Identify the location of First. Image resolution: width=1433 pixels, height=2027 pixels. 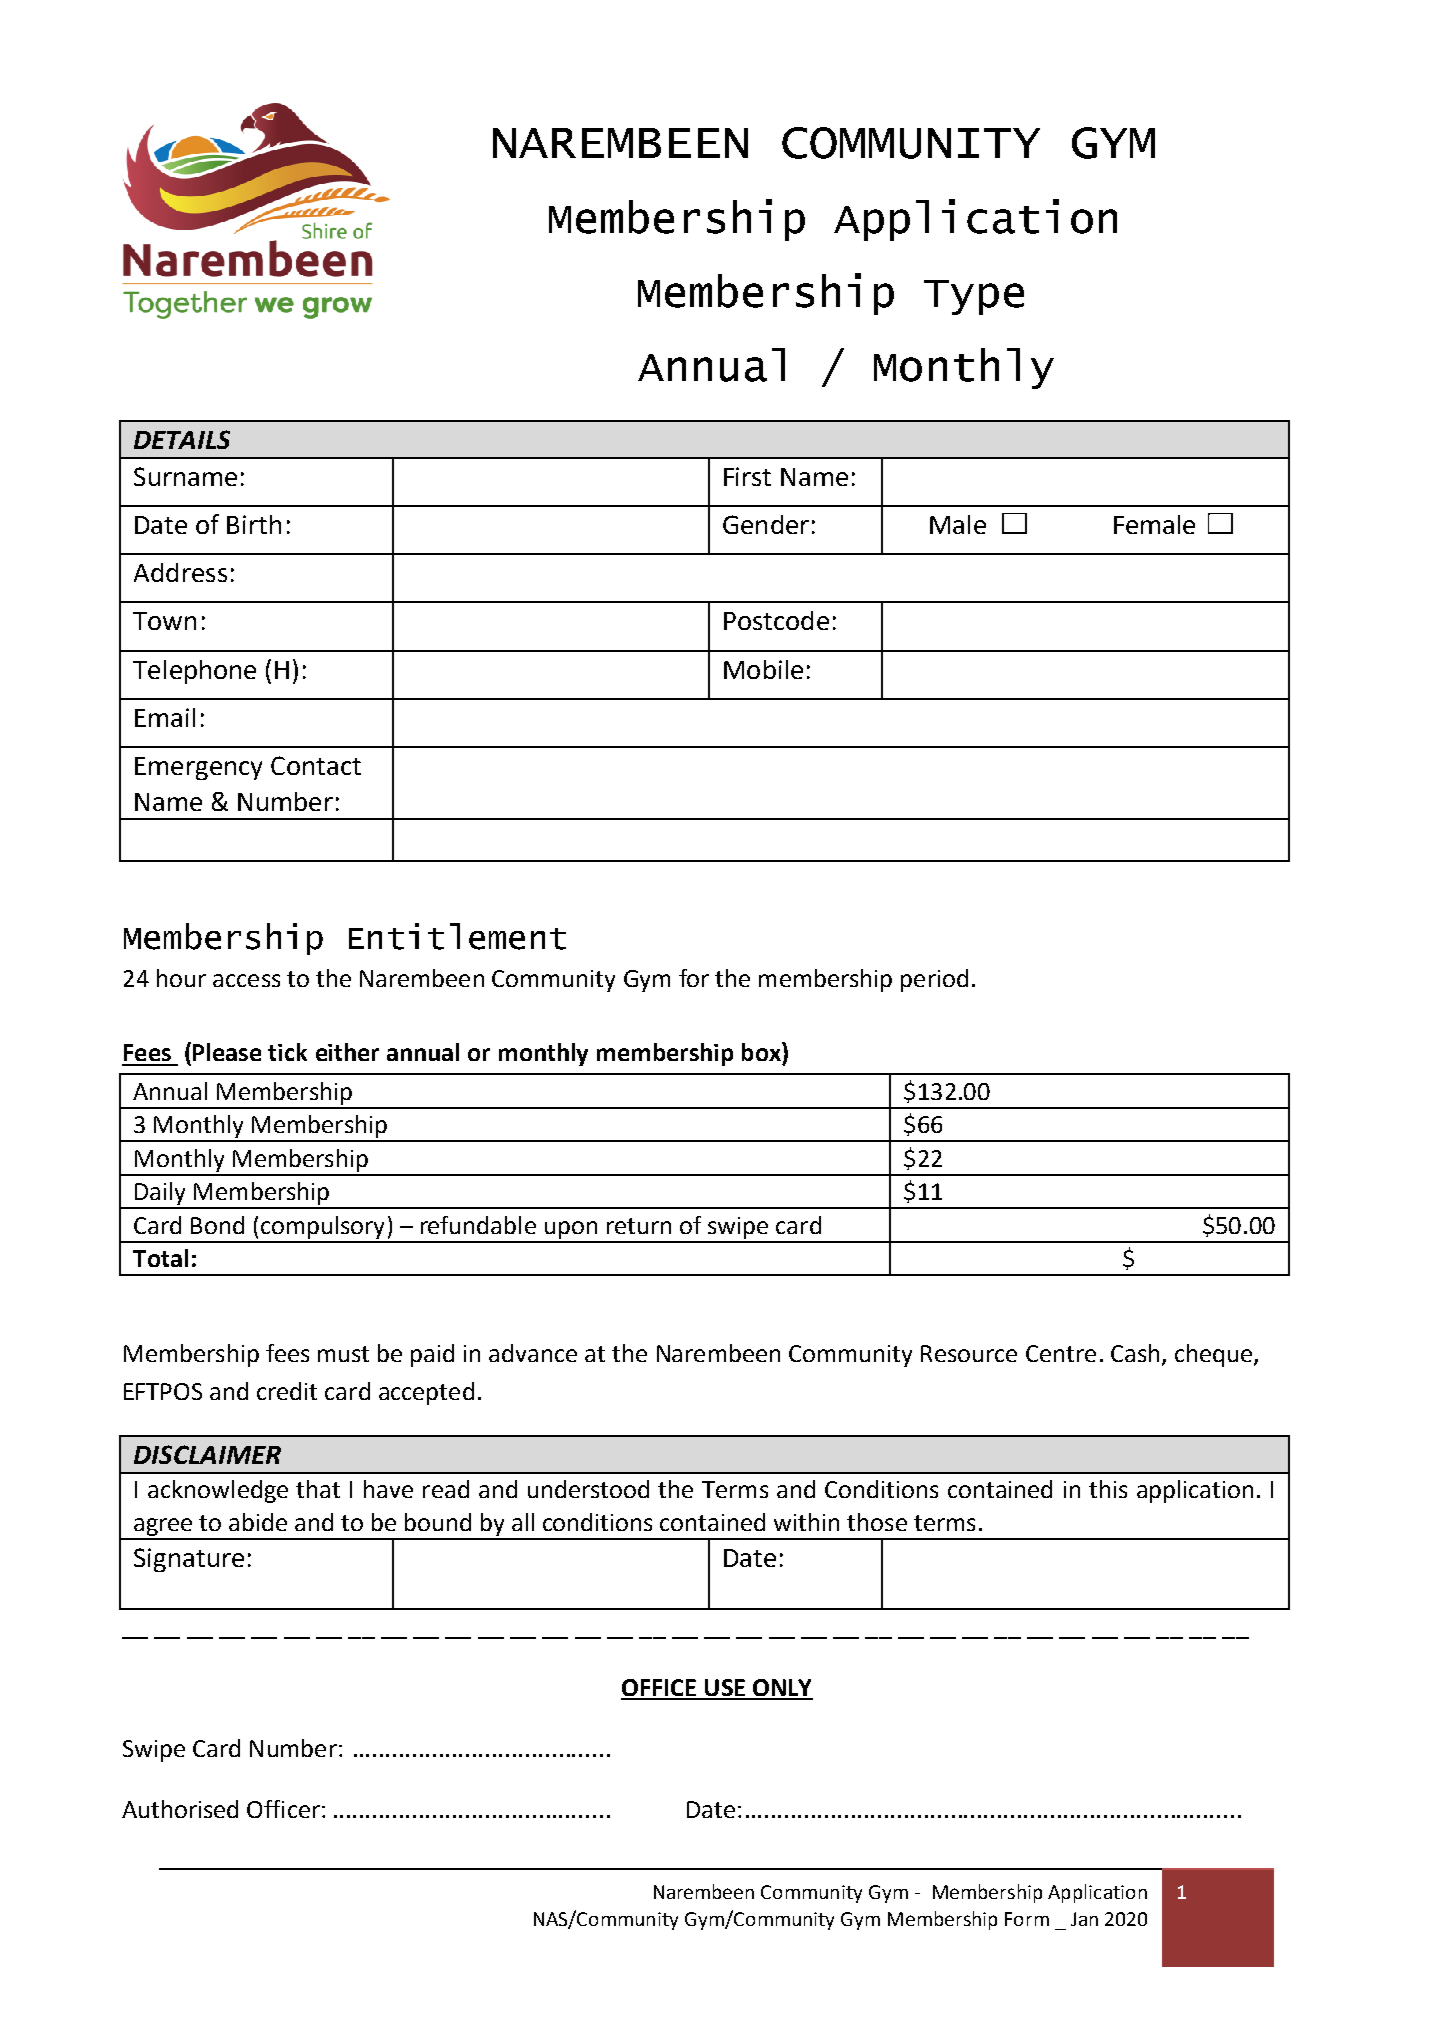
(747, 476).
